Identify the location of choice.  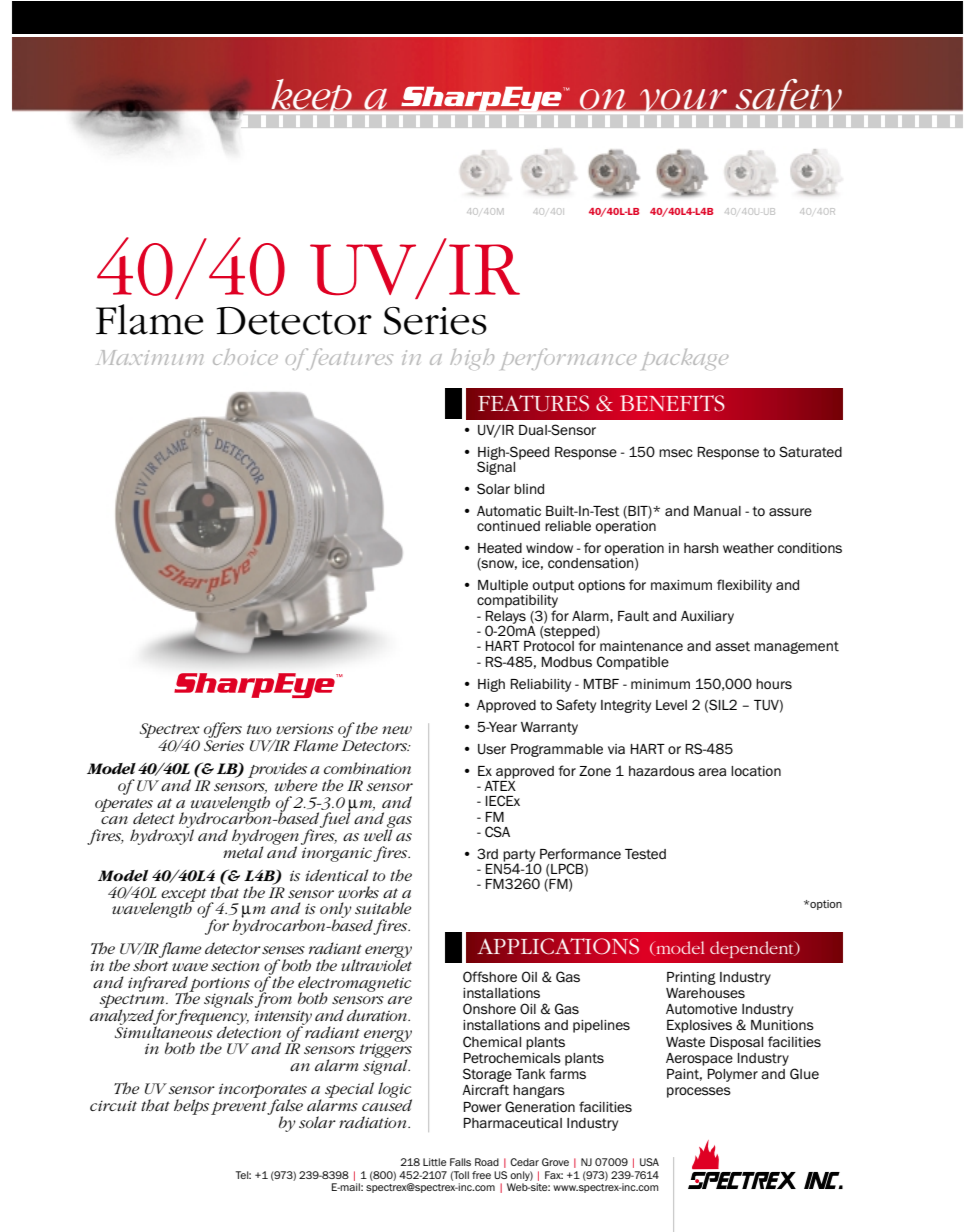
(245, 357).
